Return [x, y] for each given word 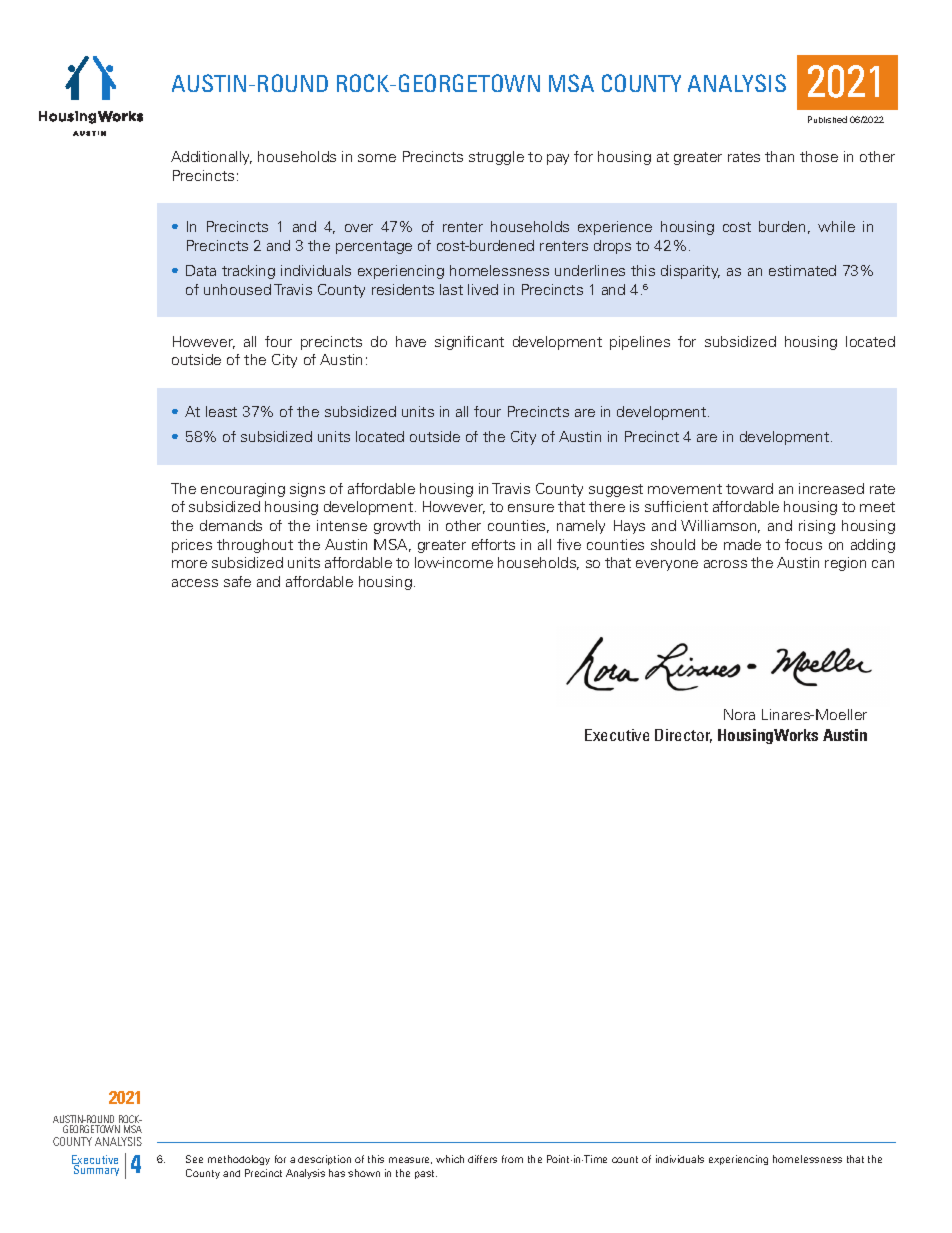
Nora [739, 714]
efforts [493, 544]
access [195, 583]
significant [469, 343]
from [512, 1159]
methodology [239, 1160]
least [221, 411]
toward [749, 488]
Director [683, 736]
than [779, 156]
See [194, 1159]
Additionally [211, 158]
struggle [496, 158]
